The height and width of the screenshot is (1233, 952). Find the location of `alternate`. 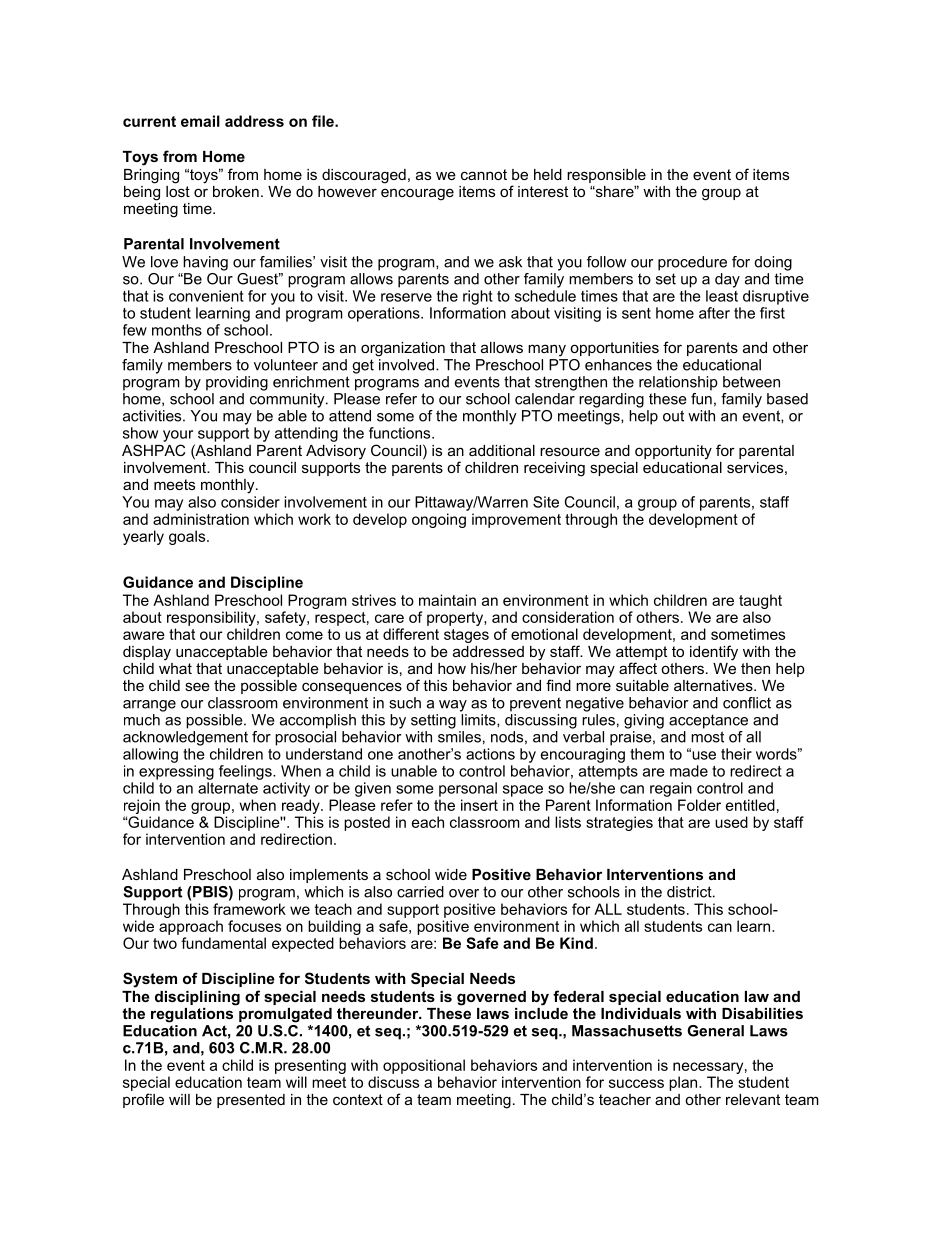

alternate is located at coordinates (228, 788).
